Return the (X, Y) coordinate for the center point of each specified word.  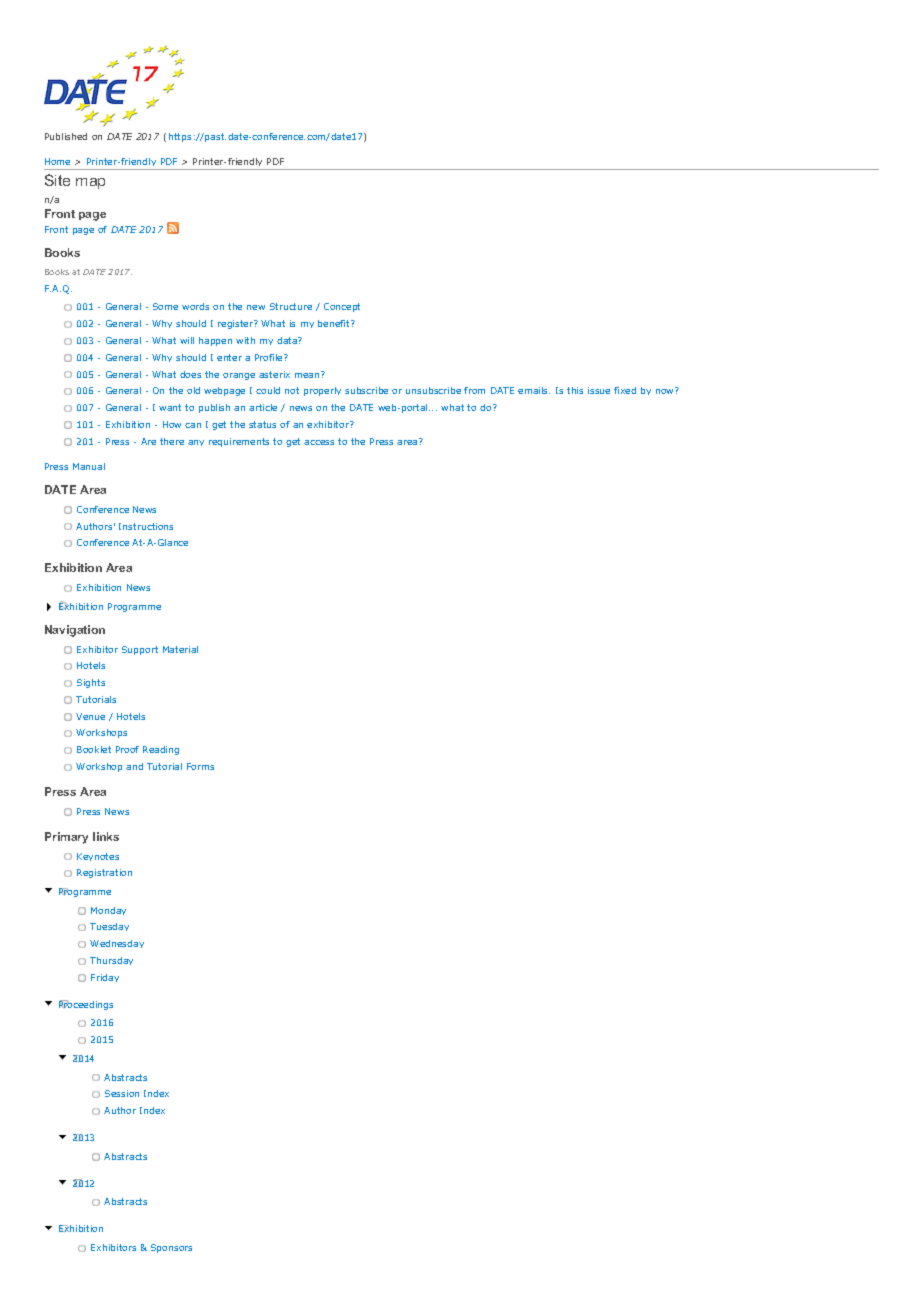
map (90, 183)
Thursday (111, 961)
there (172, 441)
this (575, 390)
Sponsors (171, 1248)
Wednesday (117, 944)
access (319, 442)
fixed (625, 390)
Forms (200, 766)
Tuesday (109, 927)
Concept (342, 307)
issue (599, 390)
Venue (90, 716)
